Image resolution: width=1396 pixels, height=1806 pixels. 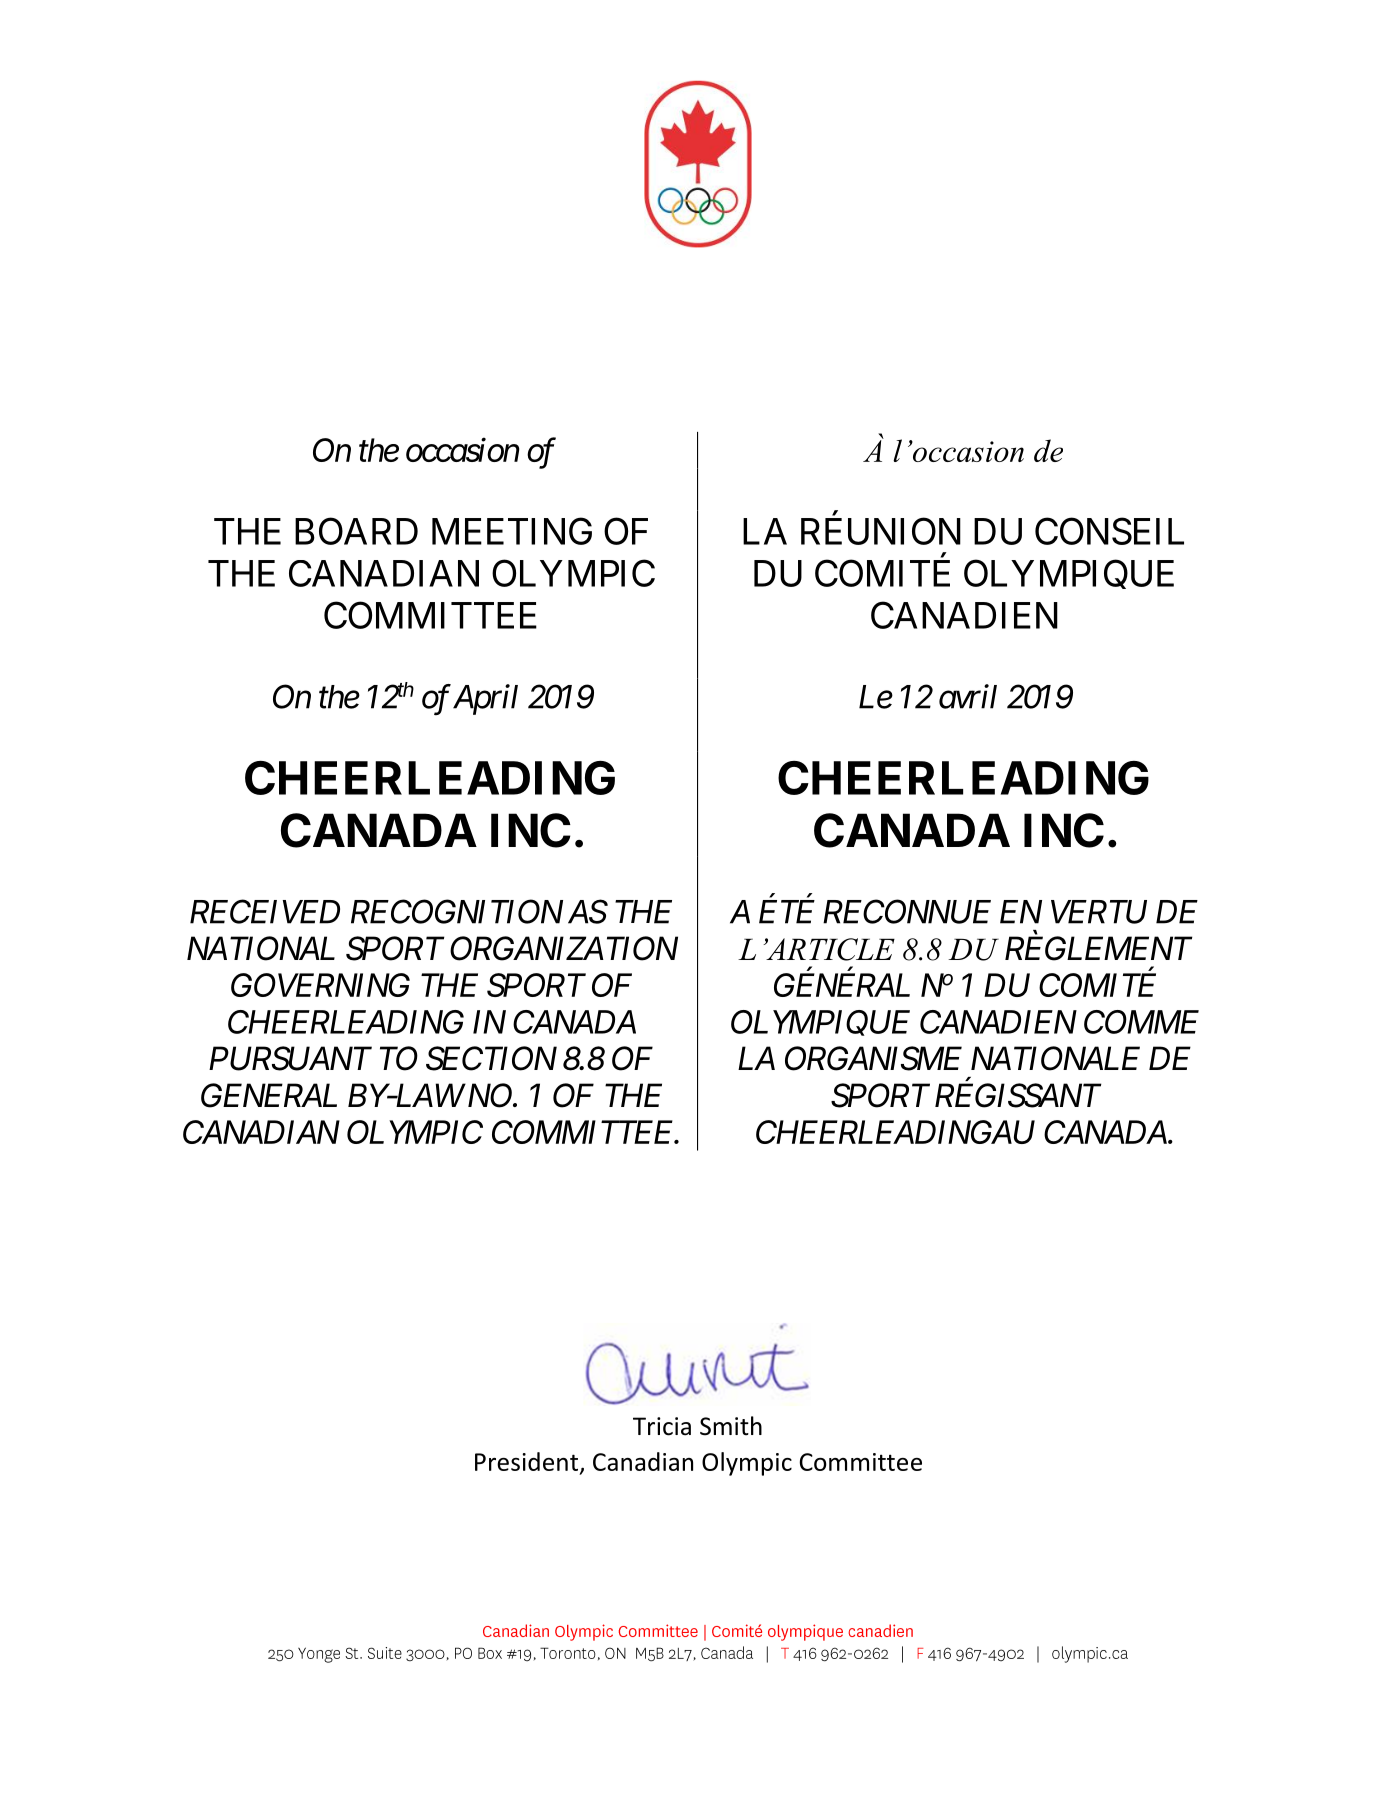 I want to click on ORGANIZATION, so click(x=564, y=948).
